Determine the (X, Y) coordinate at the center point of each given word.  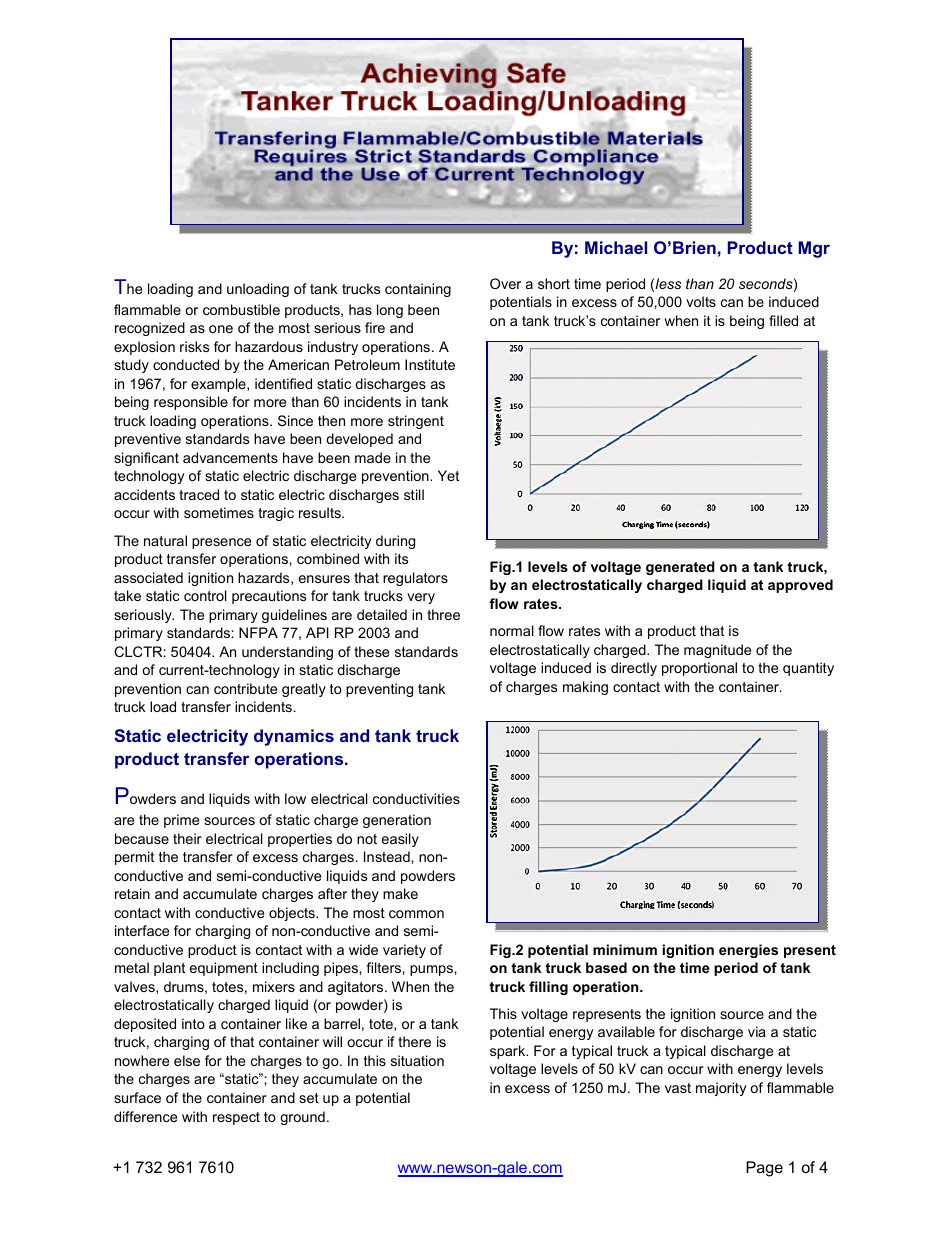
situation (417, 1060)
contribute (245, 688)
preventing (379, 690)
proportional (699, 669)
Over (505, 283)
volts (701, 301)
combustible (241, 309)
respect (236, 1118)
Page (764, 1169)
